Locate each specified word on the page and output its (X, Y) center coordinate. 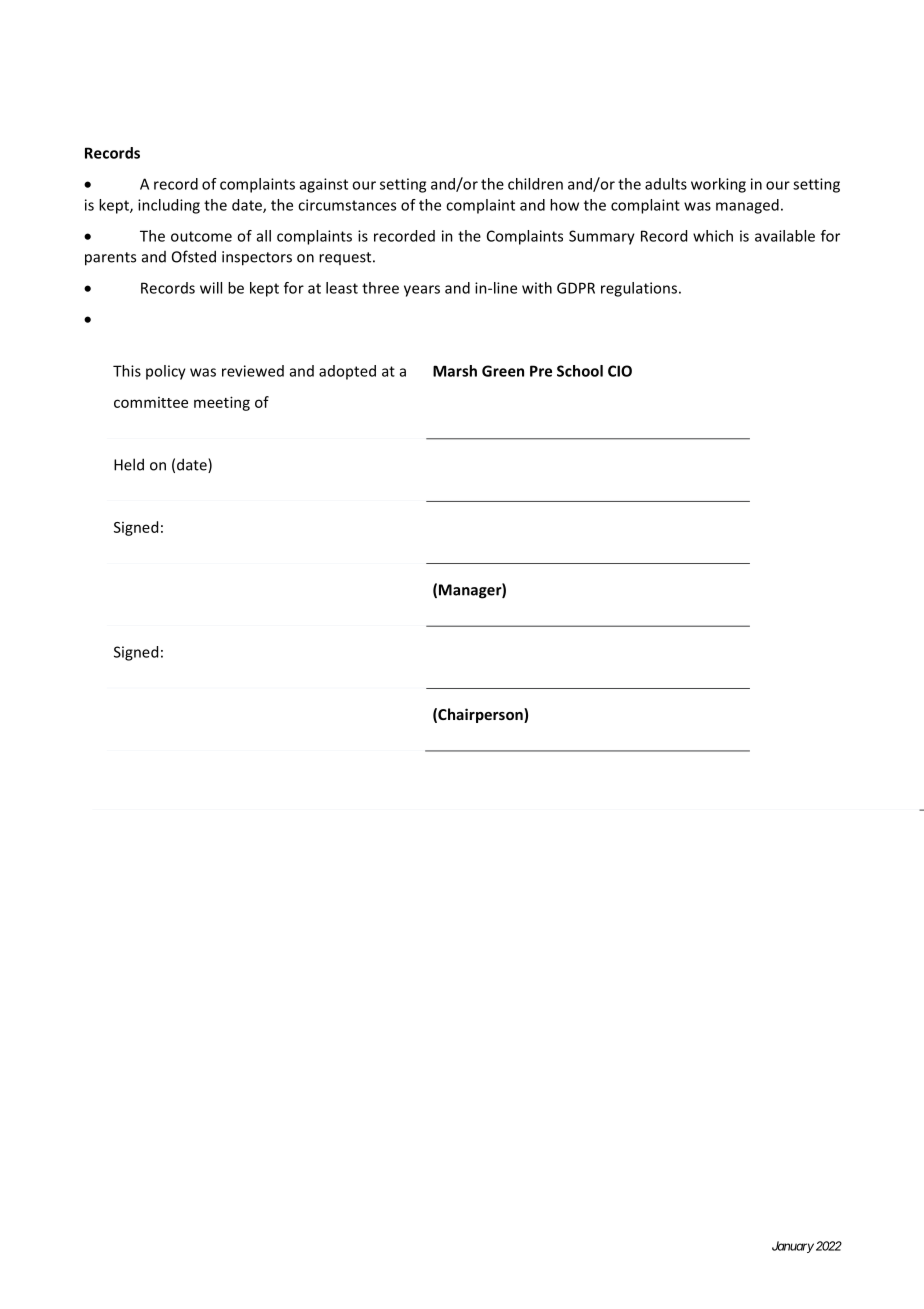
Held (129, 464)
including (169, 206)
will (211, 288)
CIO (620, 371)
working (718, 185)
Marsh (455, 371)
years (422, 291)
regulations (640, 289)
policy (166, 372)
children (535, 184)
